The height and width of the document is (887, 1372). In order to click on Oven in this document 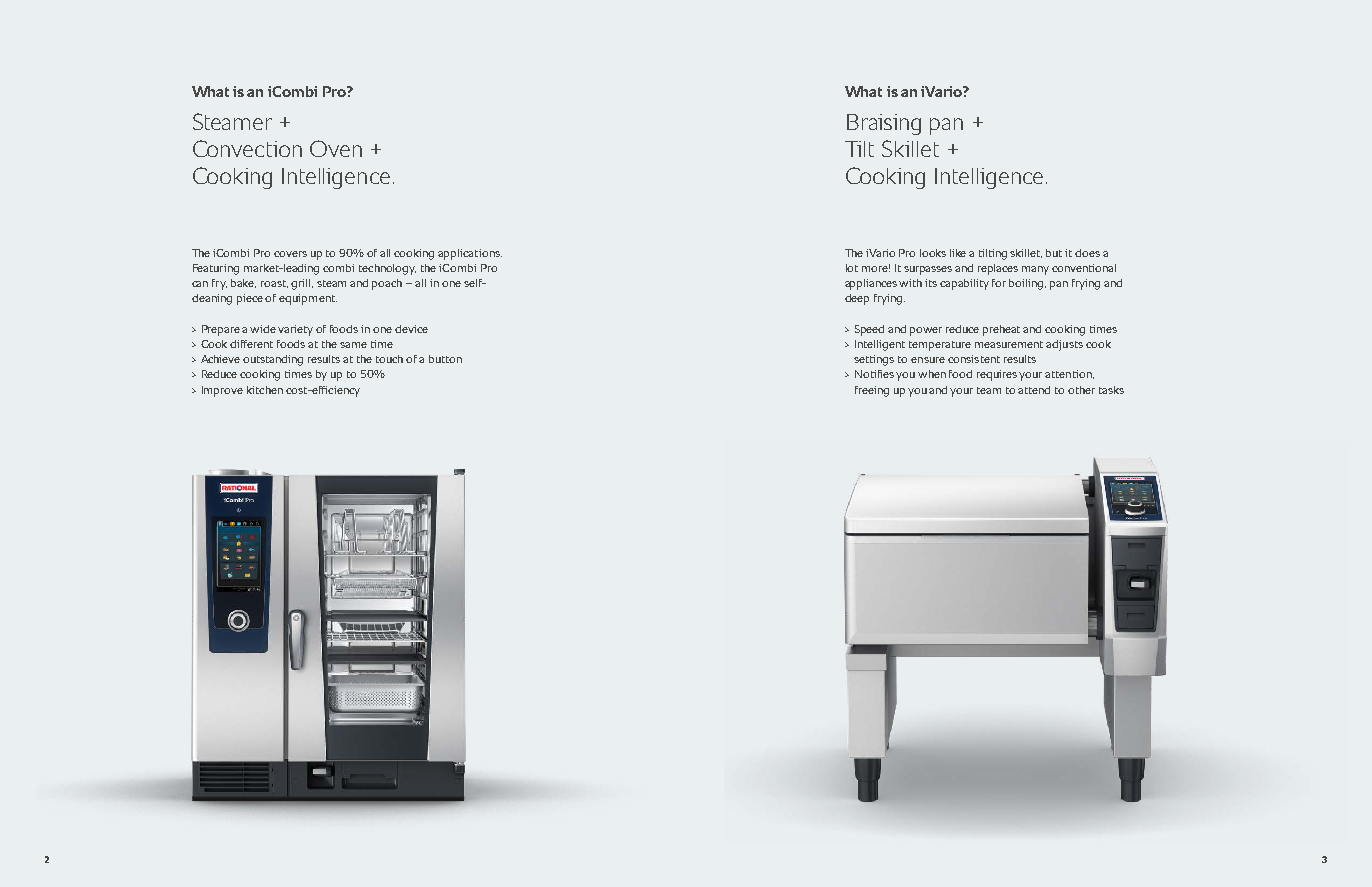, I will do `click(336, 148)`.
